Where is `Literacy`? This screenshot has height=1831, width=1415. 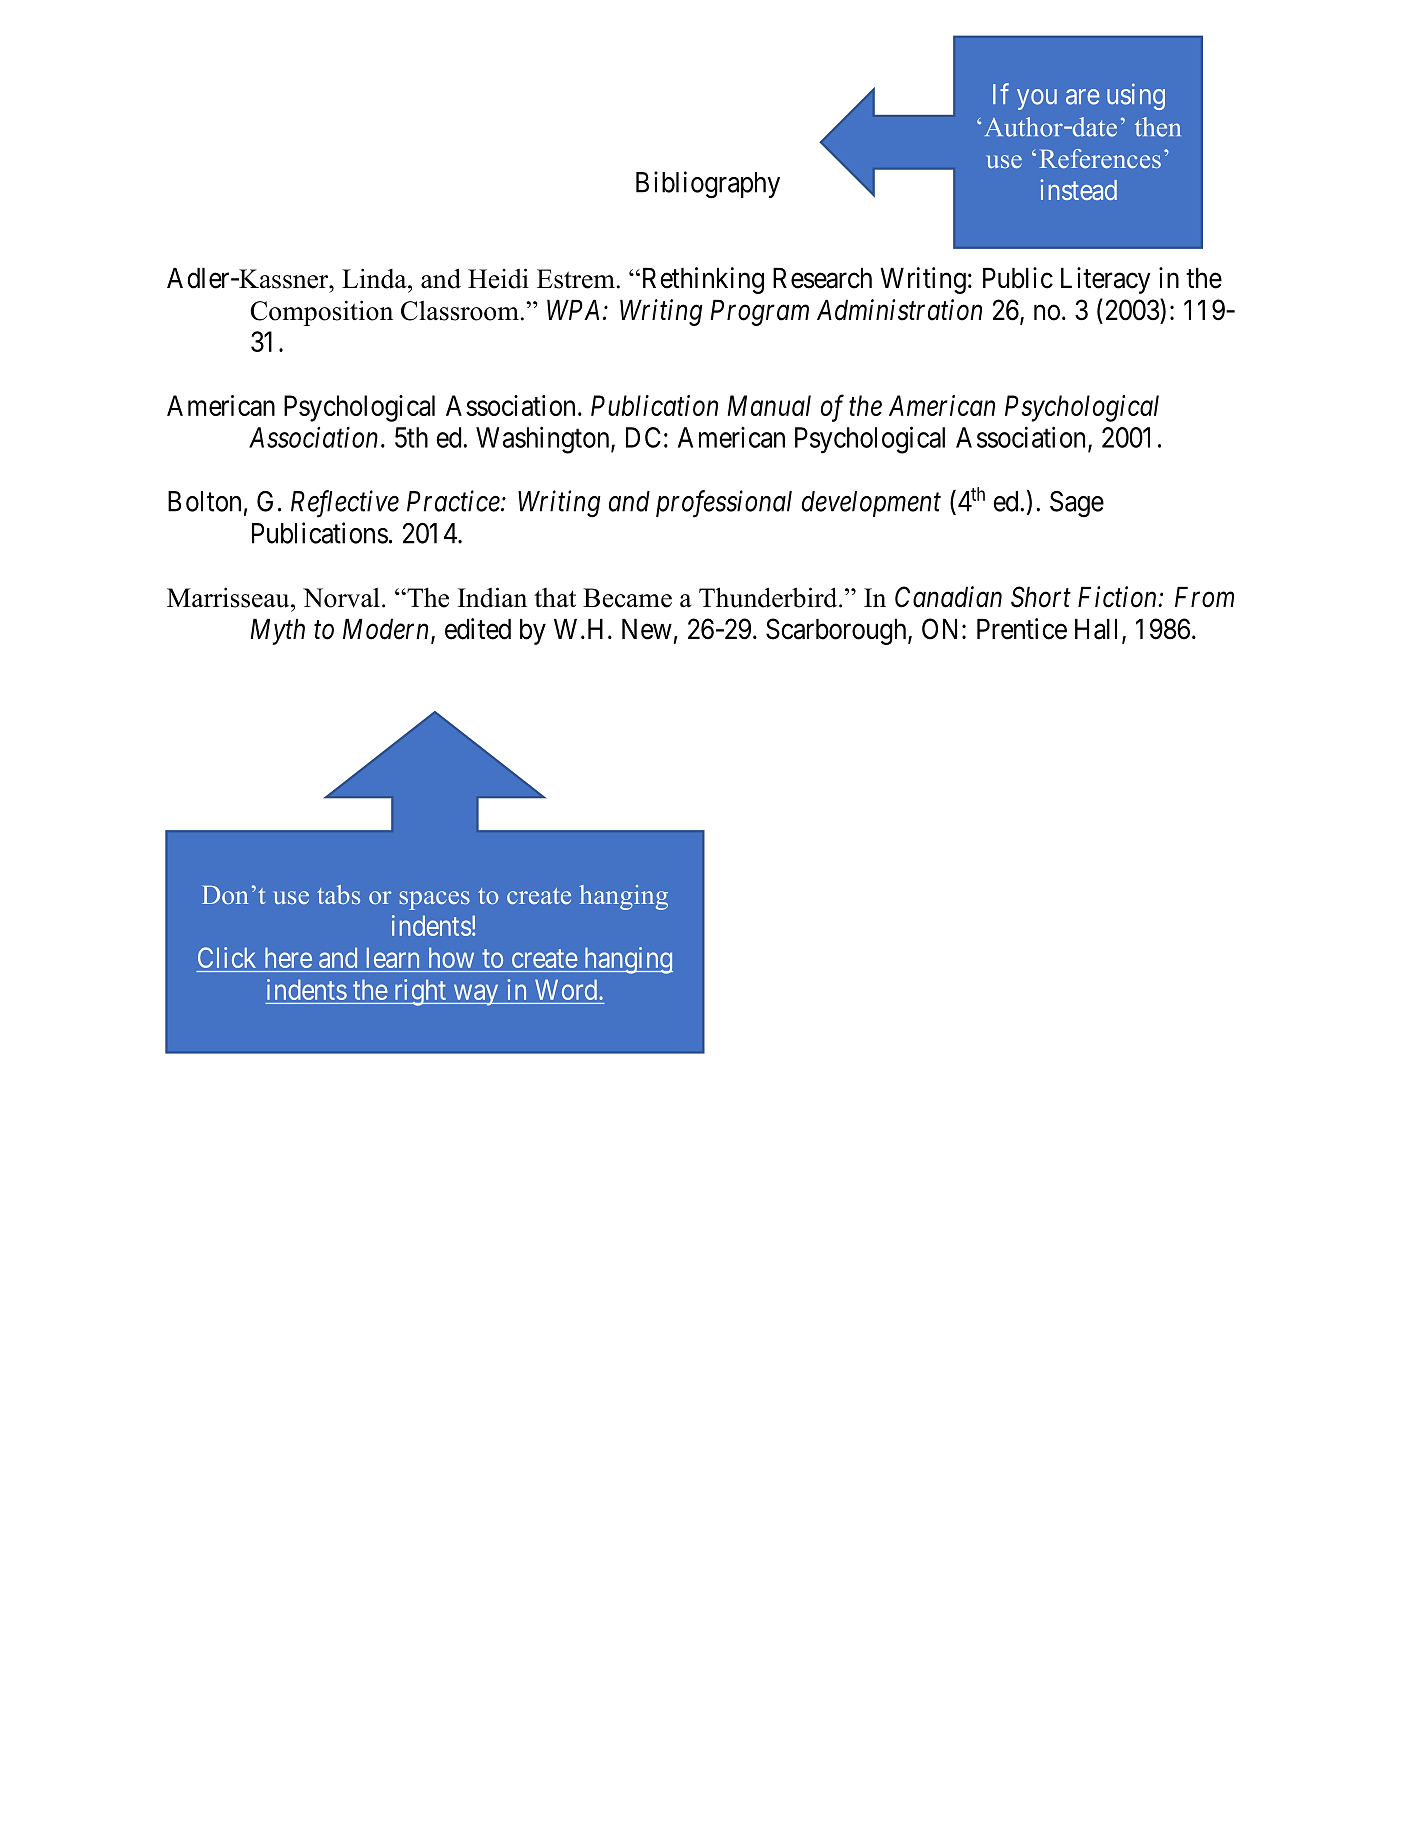
Literacy is located at coordinates (1106, 280).
